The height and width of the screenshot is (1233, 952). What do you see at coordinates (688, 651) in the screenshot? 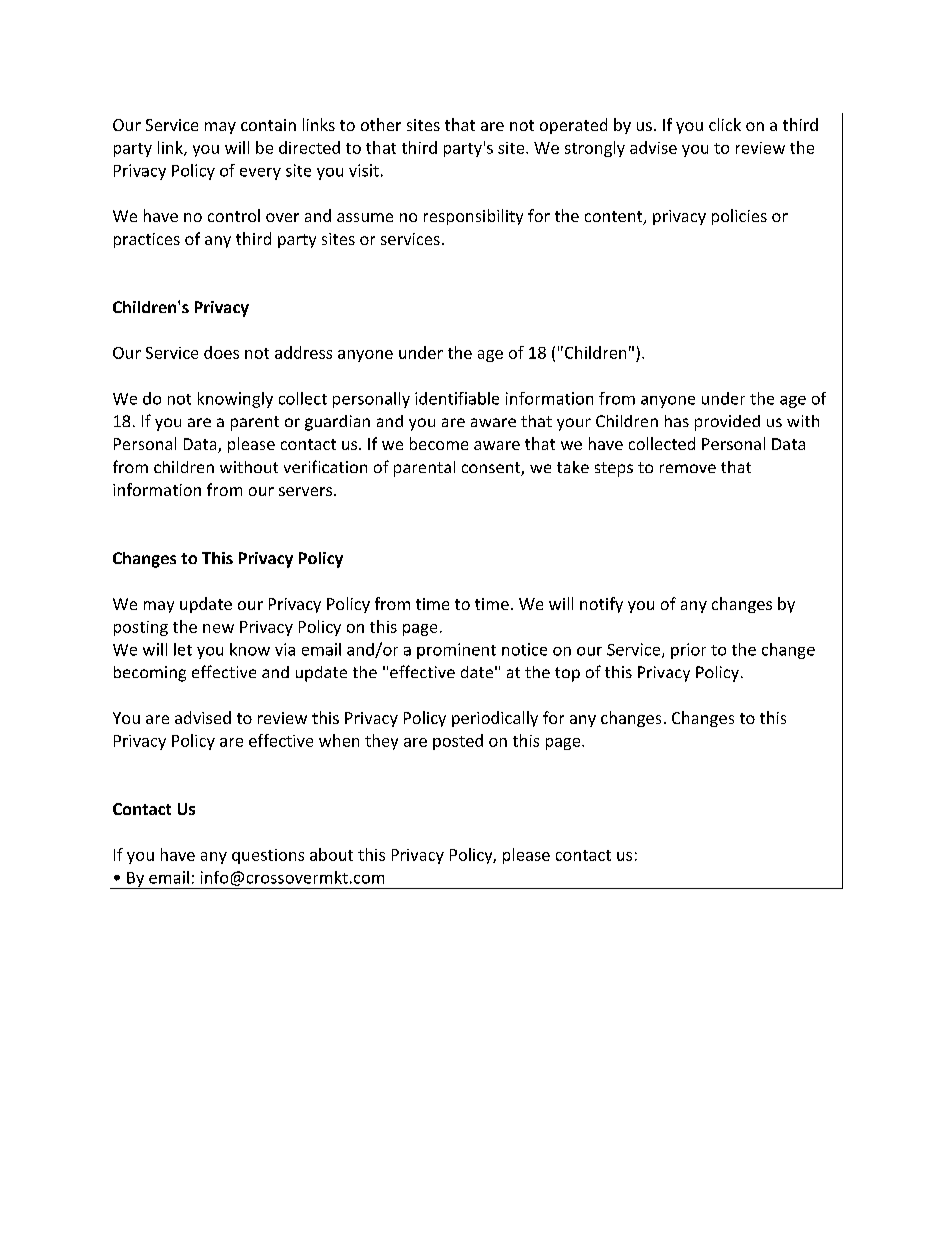
I see `prior` at bounding box center [688, 651].
